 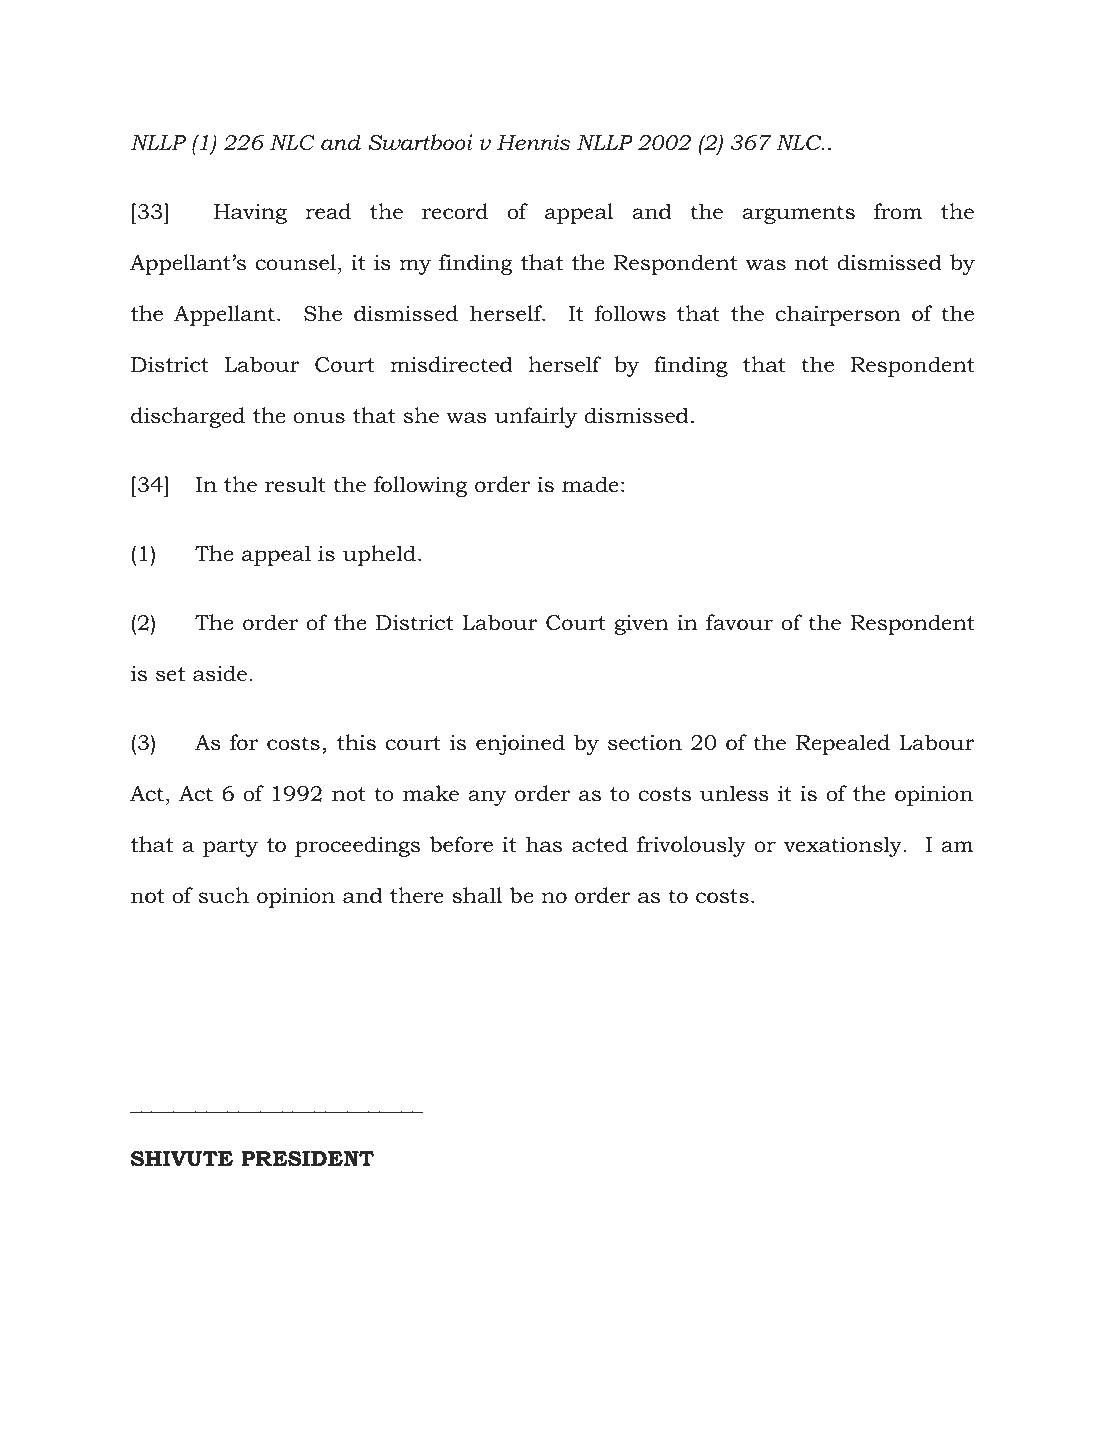 What do you see at coordinates (319, 418) in the page?
I see `onus` at bounding box center [319, 418].
